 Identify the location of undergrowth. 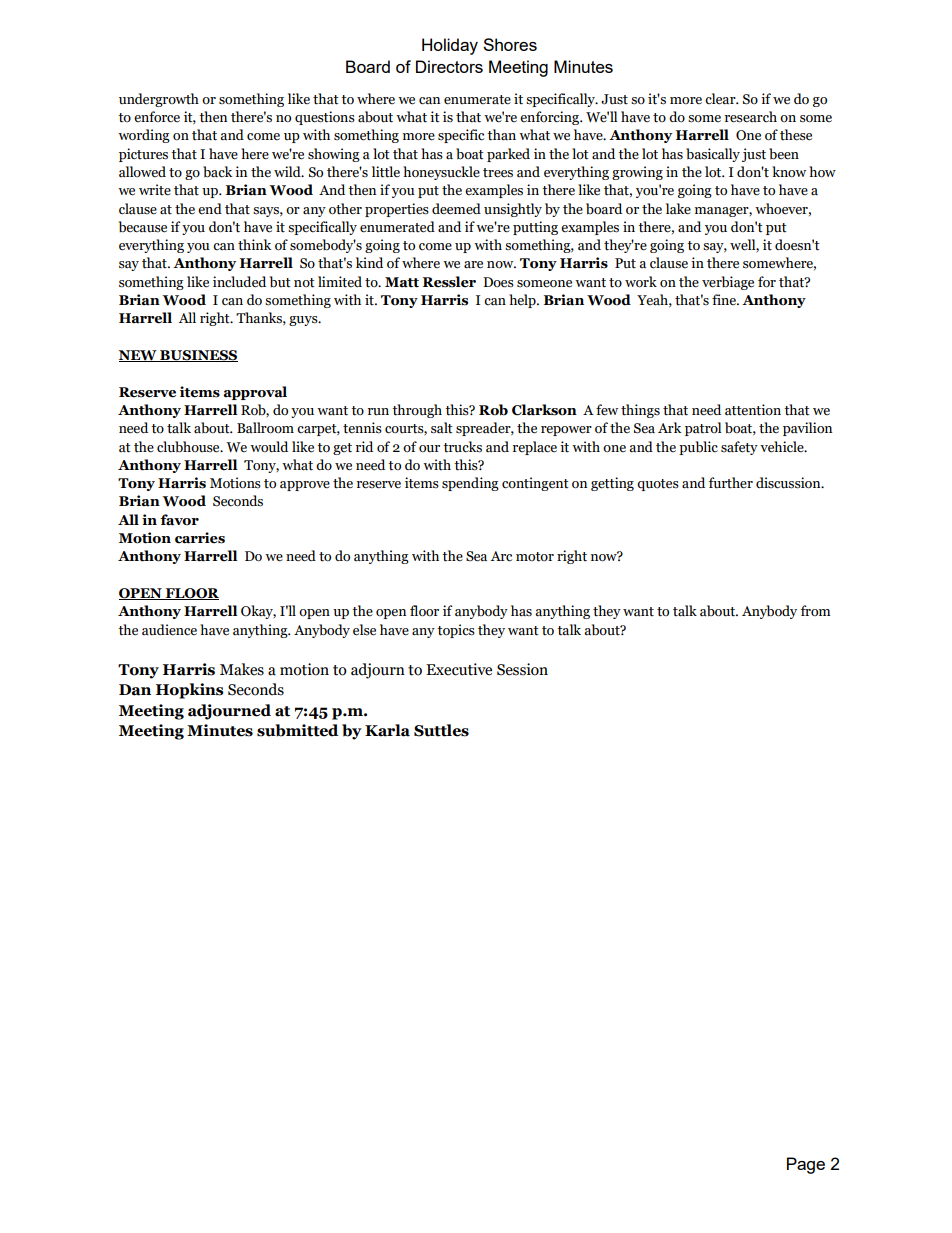
(159, 100).
